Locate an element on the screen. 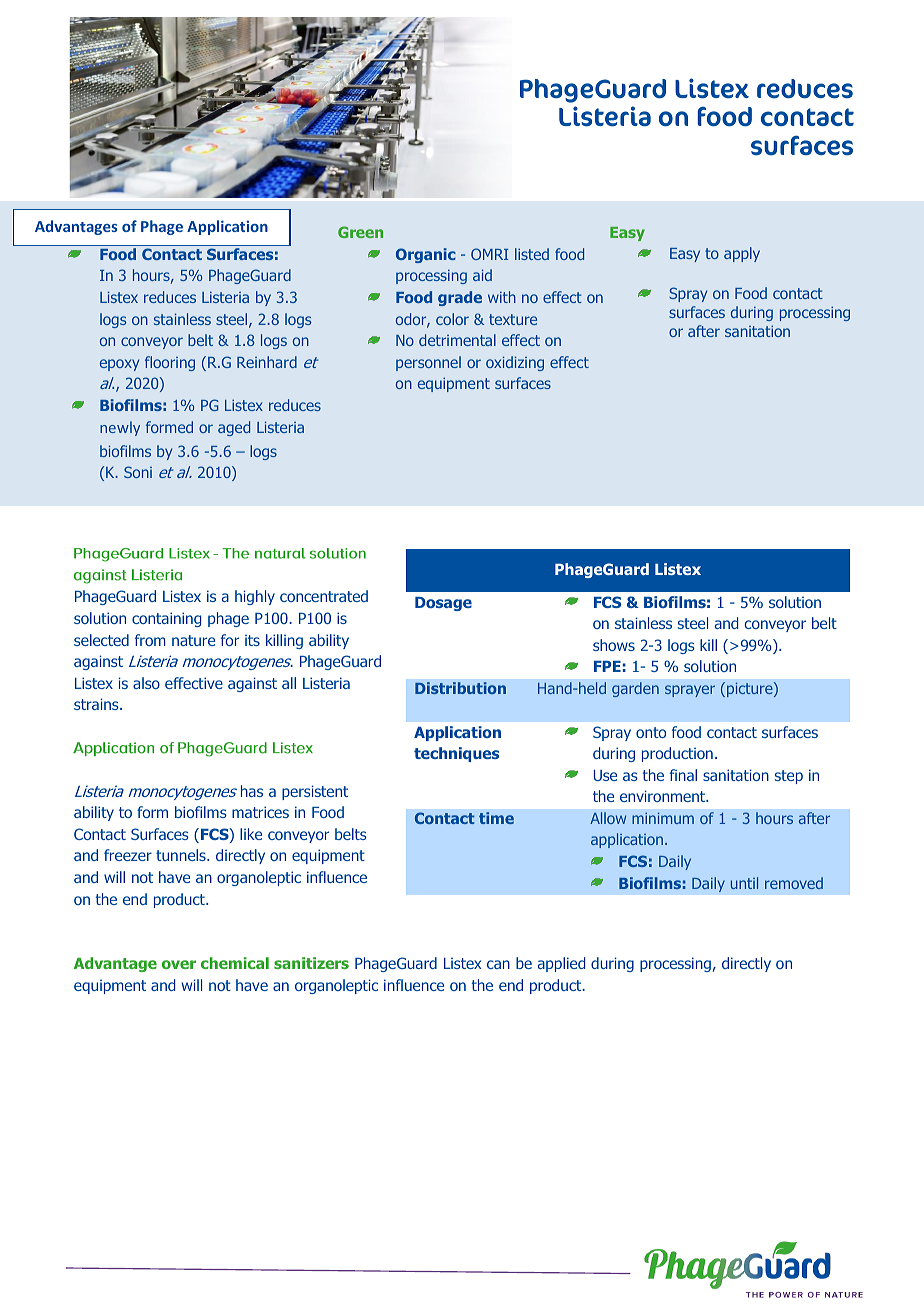 The image size is (924, 1308). flooring is located at coordinates (170, 363).
